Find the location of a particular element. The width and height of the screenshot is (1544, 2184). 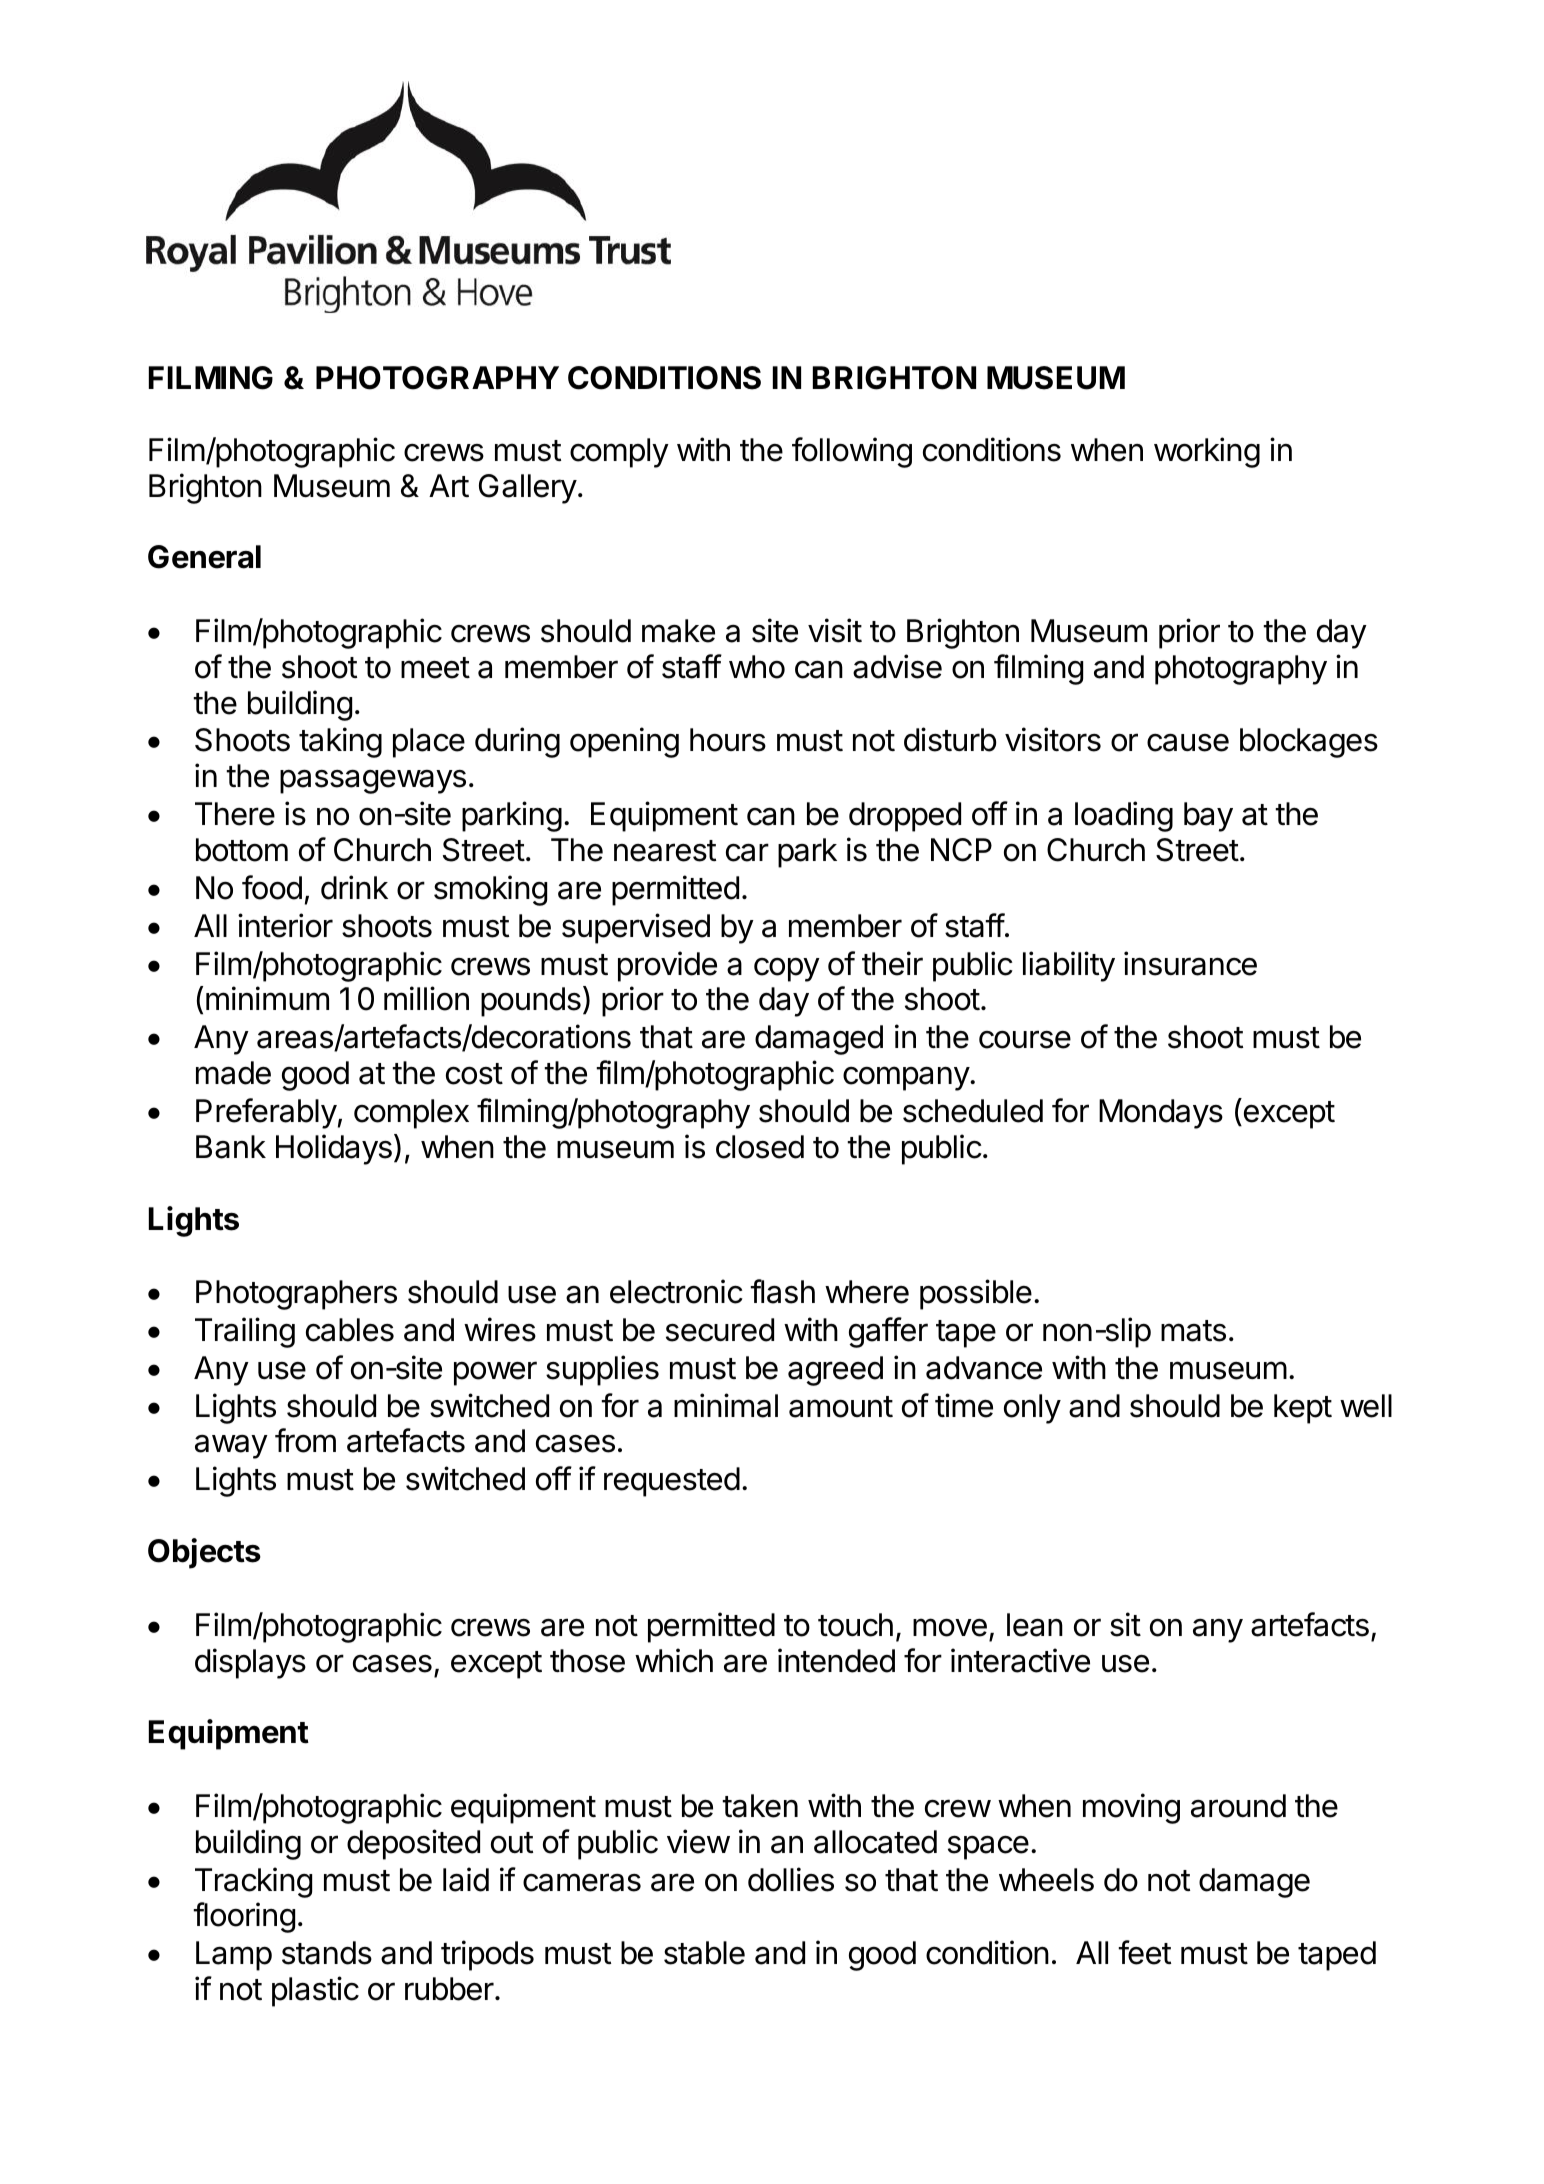

flash is located at coordinates (782, 1291).
